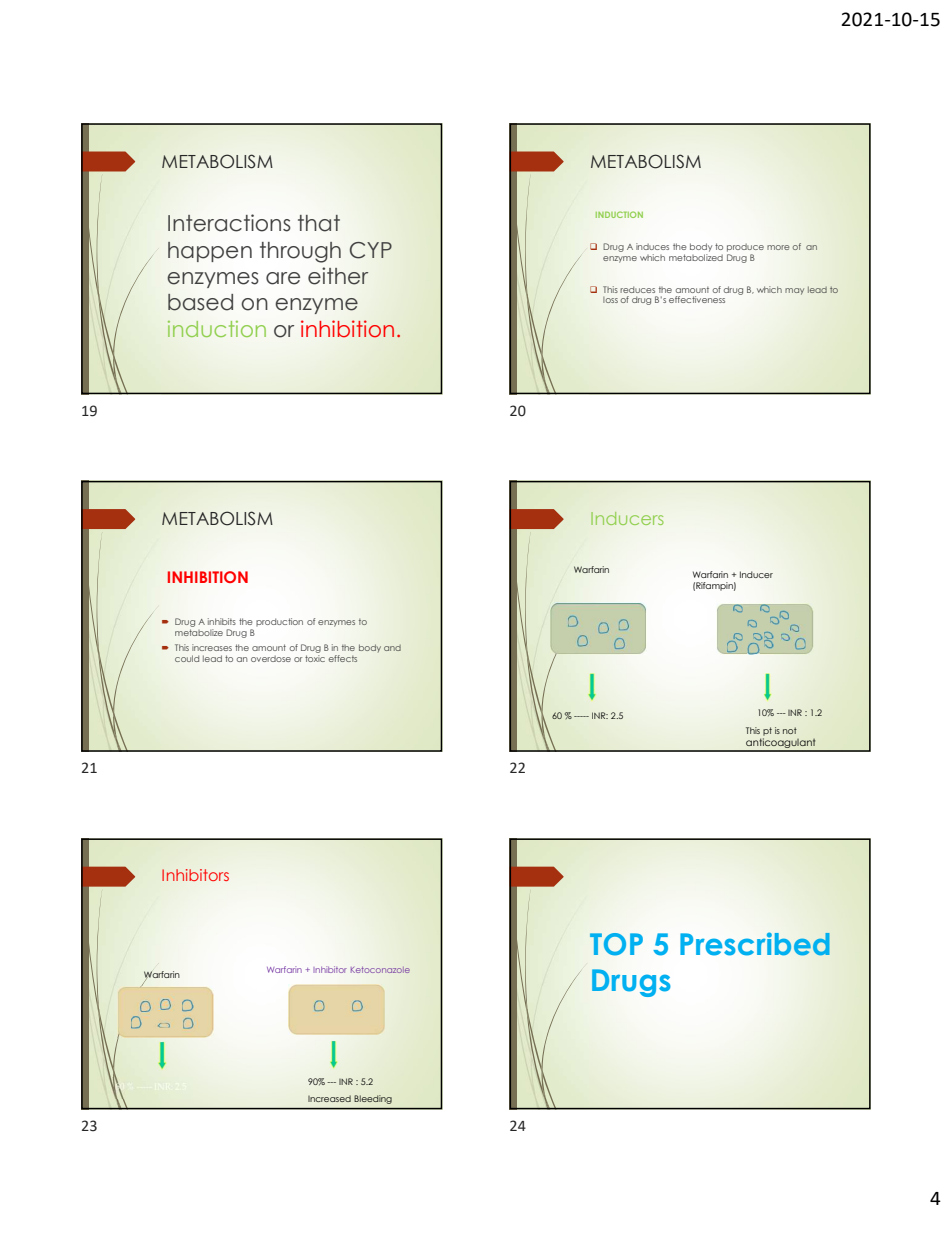  Describe the element at coordinates (279, 622) in the screenshot. I see `production` at that location.
